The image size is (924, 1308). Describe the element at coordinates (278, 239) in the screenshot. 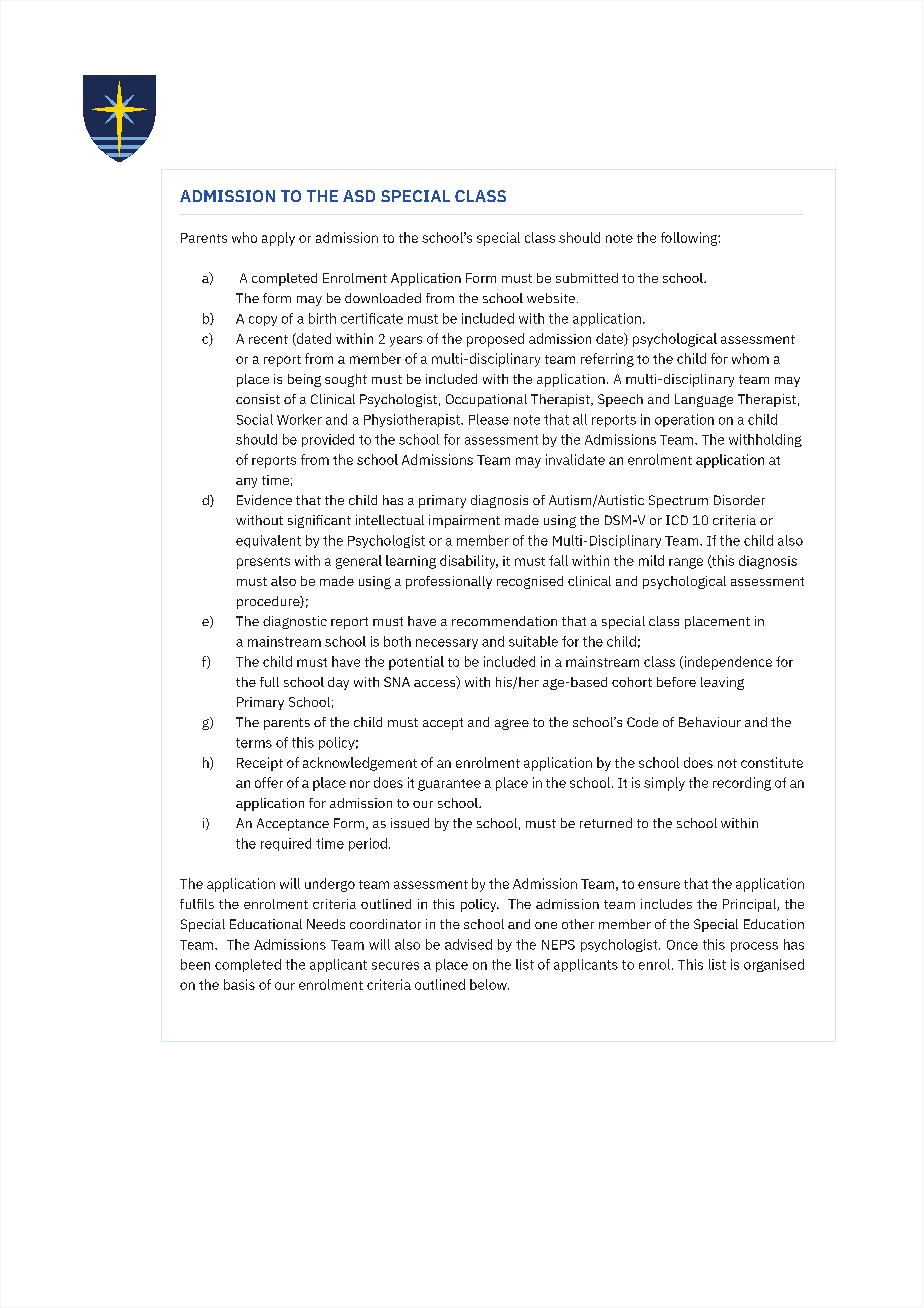

I see `apply` at that location.
